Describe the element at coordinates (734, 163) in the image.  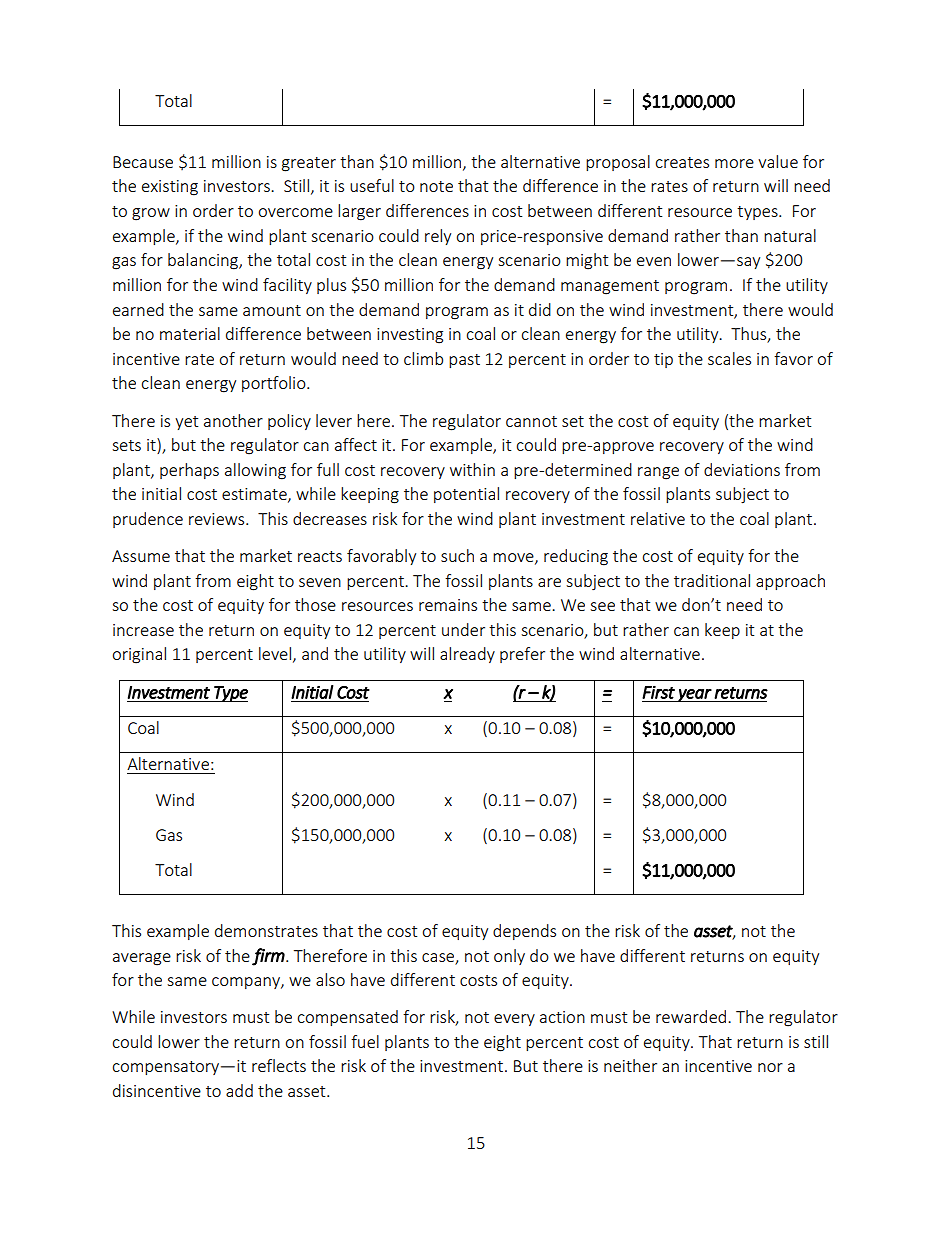
I see `more` at that location.
